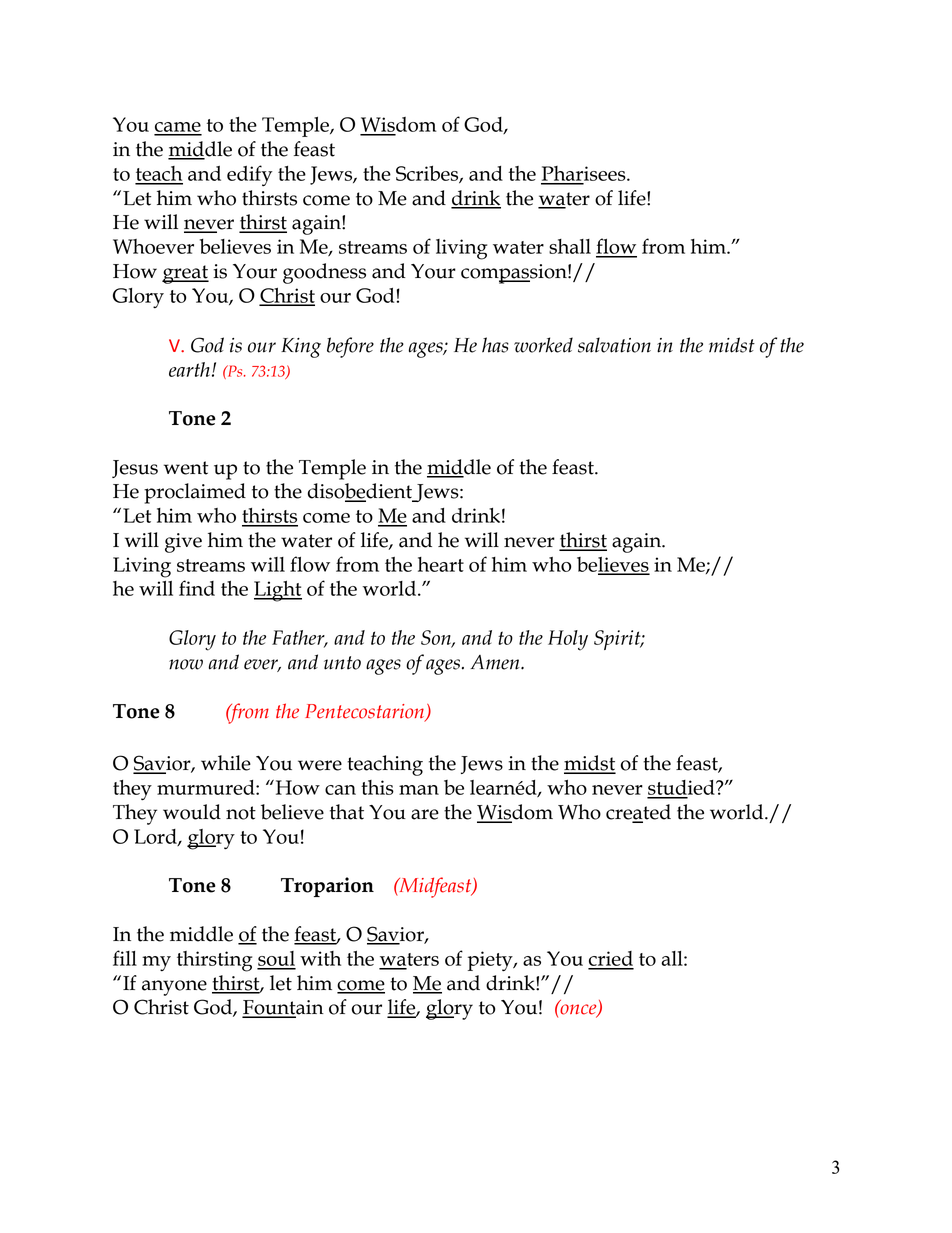 The image size is (952, 1233). I want to click on edify, so click(250, 175).
